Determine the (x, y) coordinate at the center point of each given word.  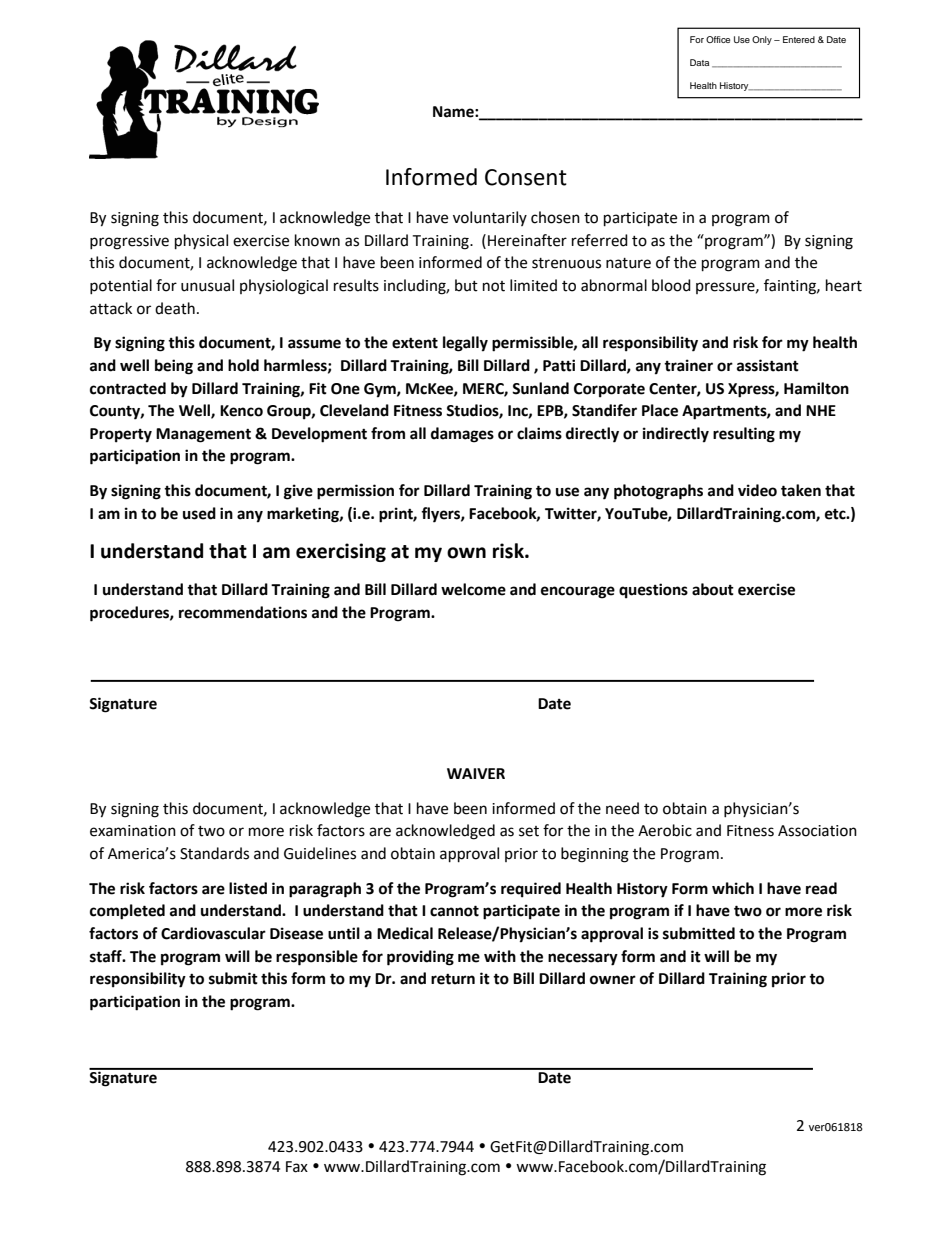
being (174, 367)
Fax (297, 1167)
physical (201, 242)
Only (762, 40)
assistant (768, 365)
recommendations (243, 612)
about (713, 589)
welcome (473, 589)
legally (465, 344)
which (733, 888)
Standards (214, 853)
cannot (454, 911)
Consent (526, 177)
